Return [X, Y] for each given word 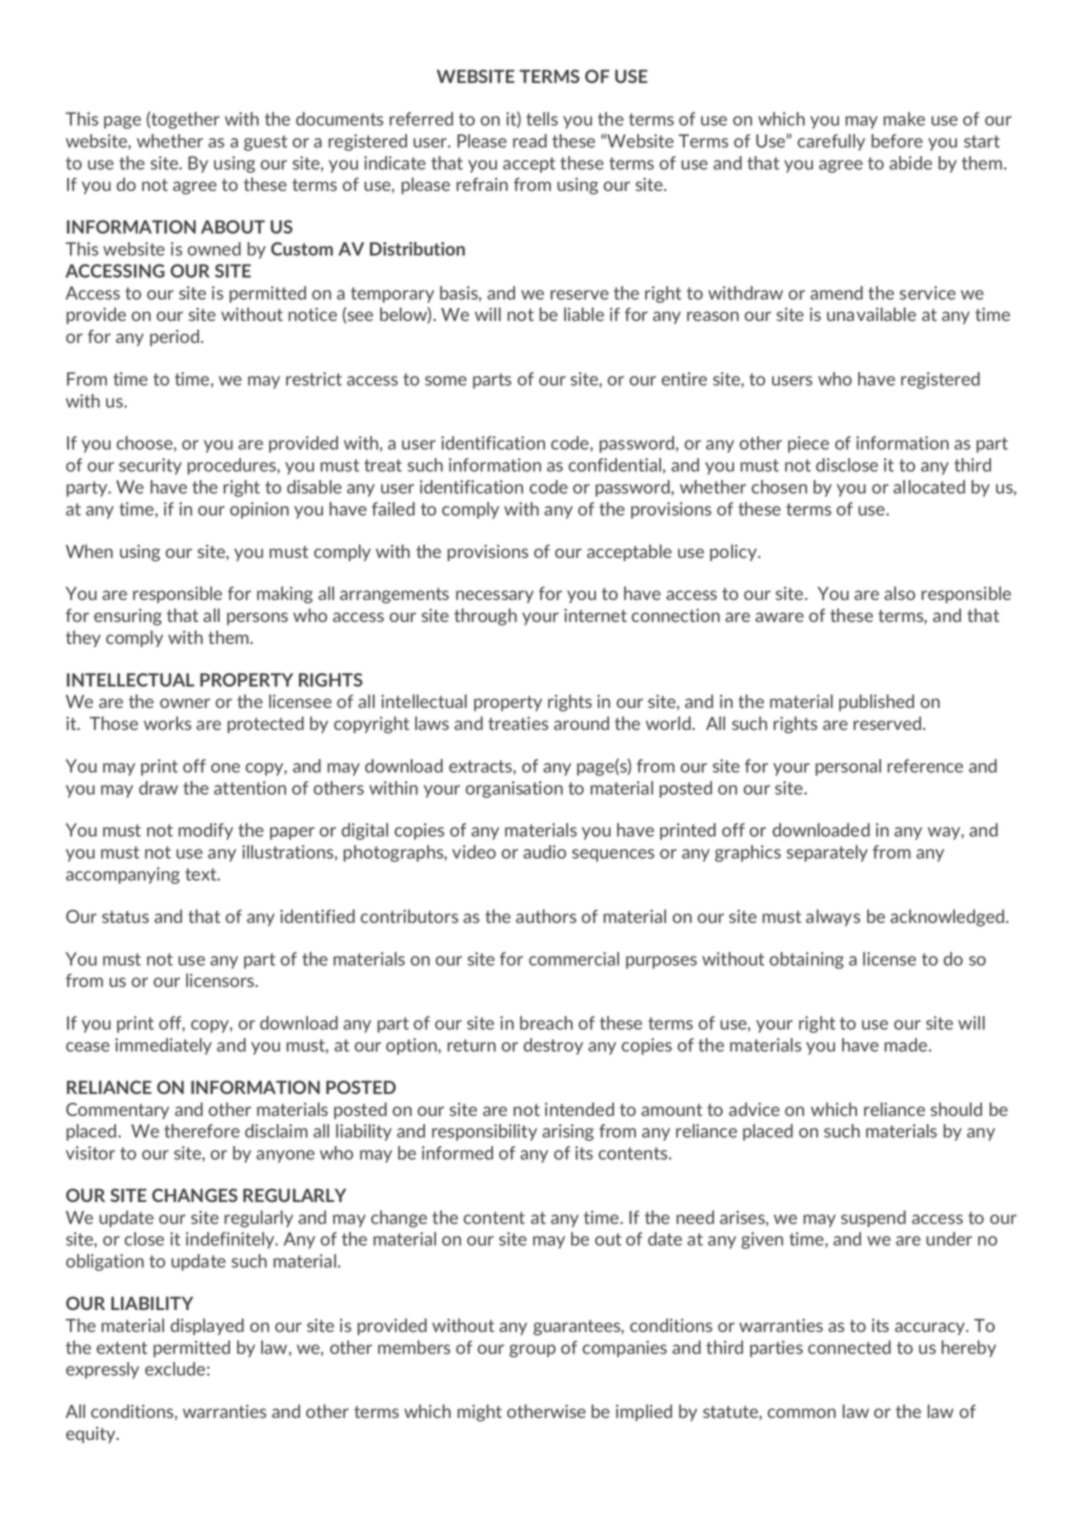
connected [849, 1347]
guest [265, 143]
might [479, 1413]
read [530, 141]
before [897, 141]
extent [122, 1348]
